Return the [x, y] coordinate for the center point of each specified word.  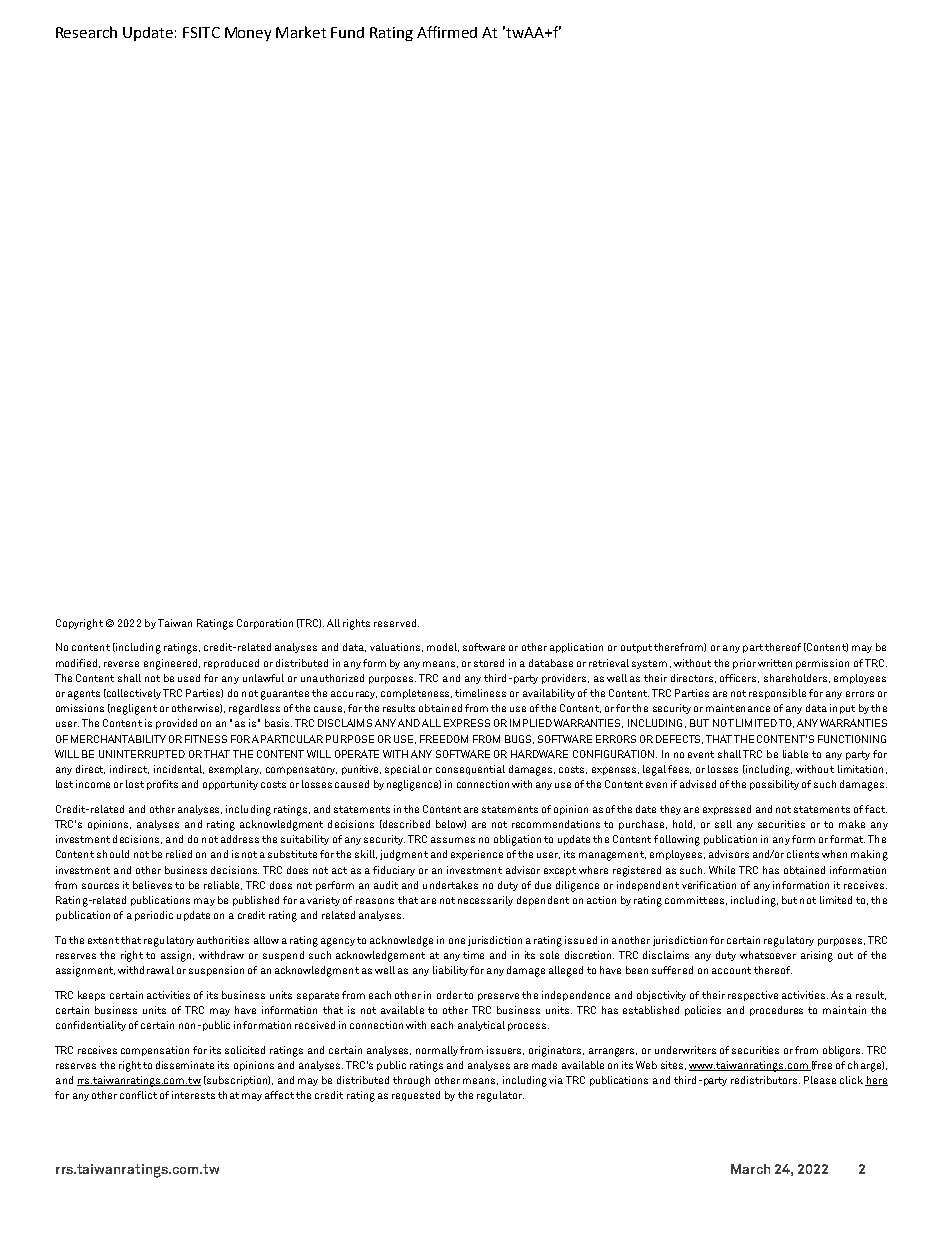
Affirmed [447, 32]
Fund [347, 32]
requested [416, 1096]
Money [248, 34]
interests [193, 1095]
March [750, 1169]
